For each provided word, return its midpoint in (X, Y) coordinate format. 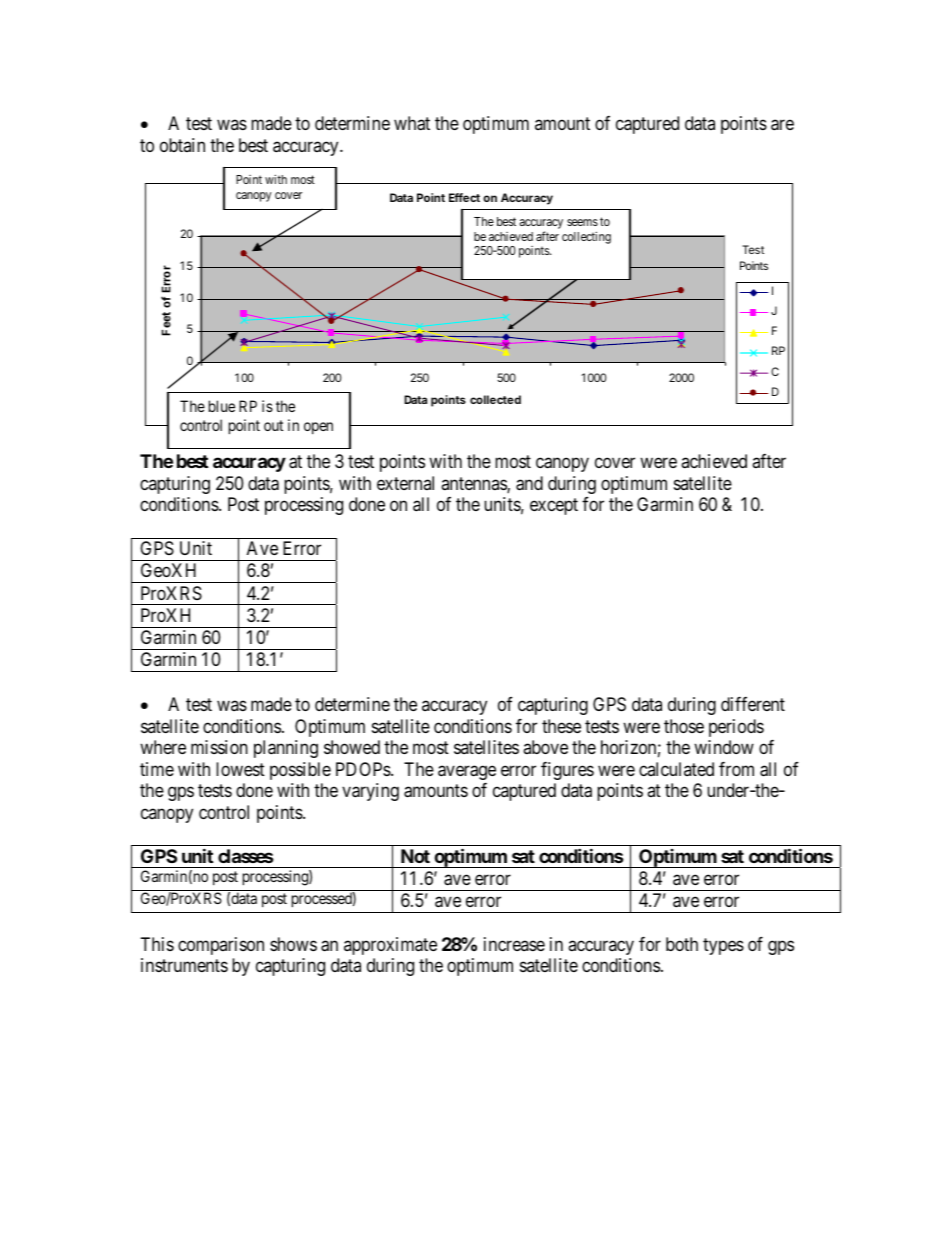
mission (219, 747)
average (467, 772)
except (554, 507)
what (412, 123)
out (273, 425)
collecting (586, 237)
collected (495, 399)
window (724, 747)
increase (514, 944)
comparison (221, 946)
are (782, 125)
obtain (182, 145)
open (318, 428)
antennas (474, 485)
